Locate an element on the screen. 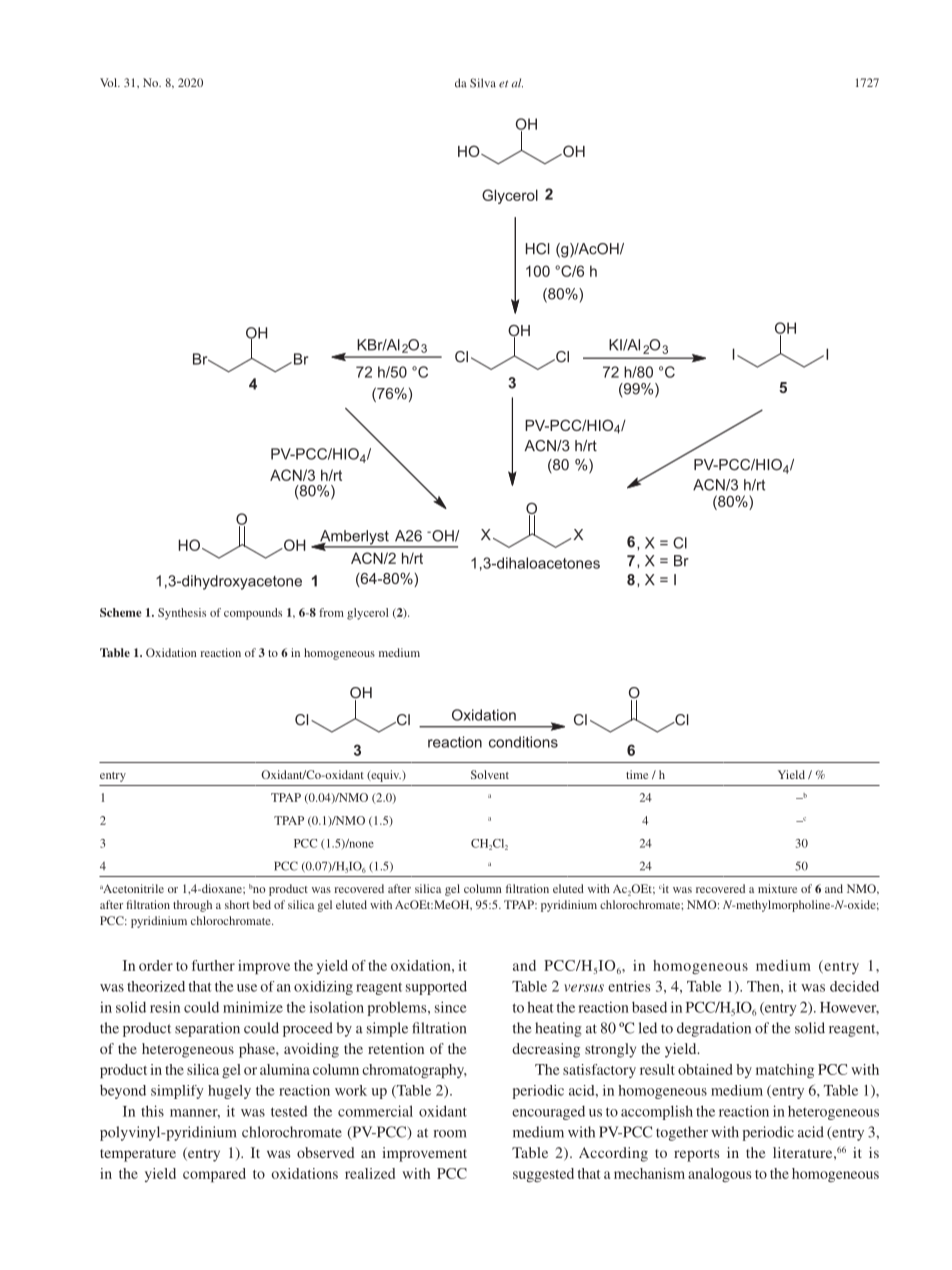 The width and height of the screenshot is (952, 1270). time is located at coordinates (637, 774).
